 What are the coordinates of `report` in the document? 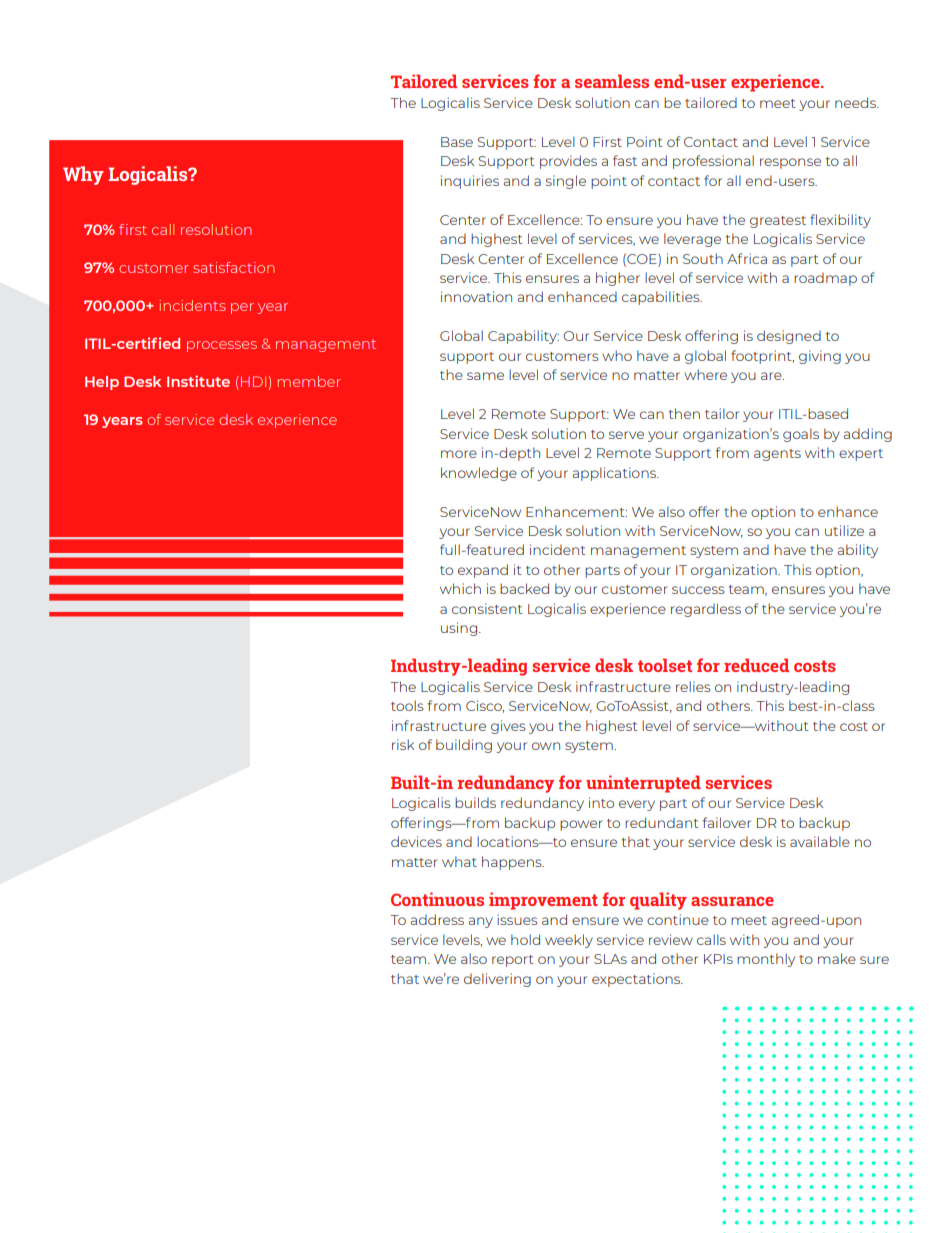 It's located at (513, 961).
